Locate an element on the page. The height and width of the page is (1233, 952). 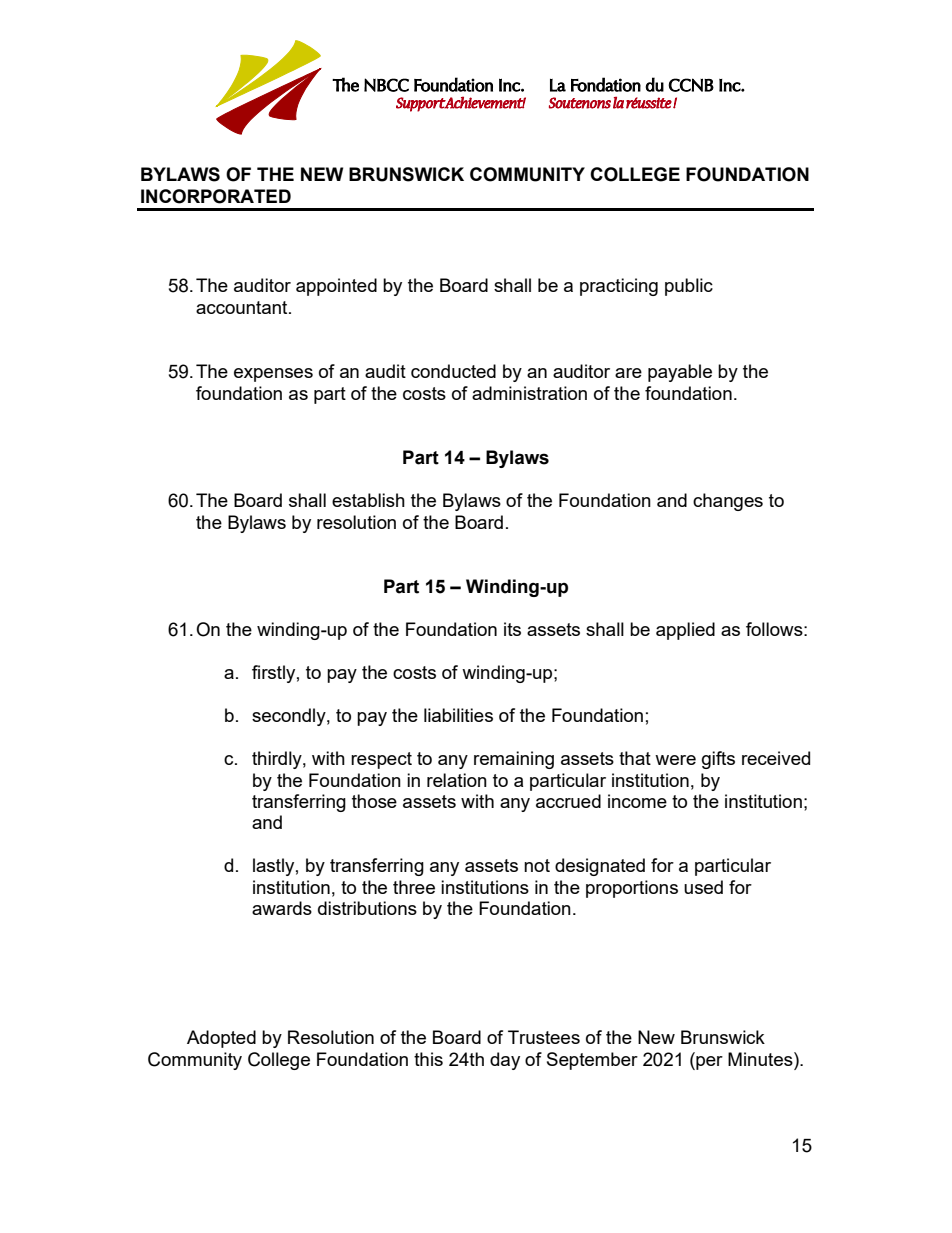
its is located at coordinates (512, 629).
